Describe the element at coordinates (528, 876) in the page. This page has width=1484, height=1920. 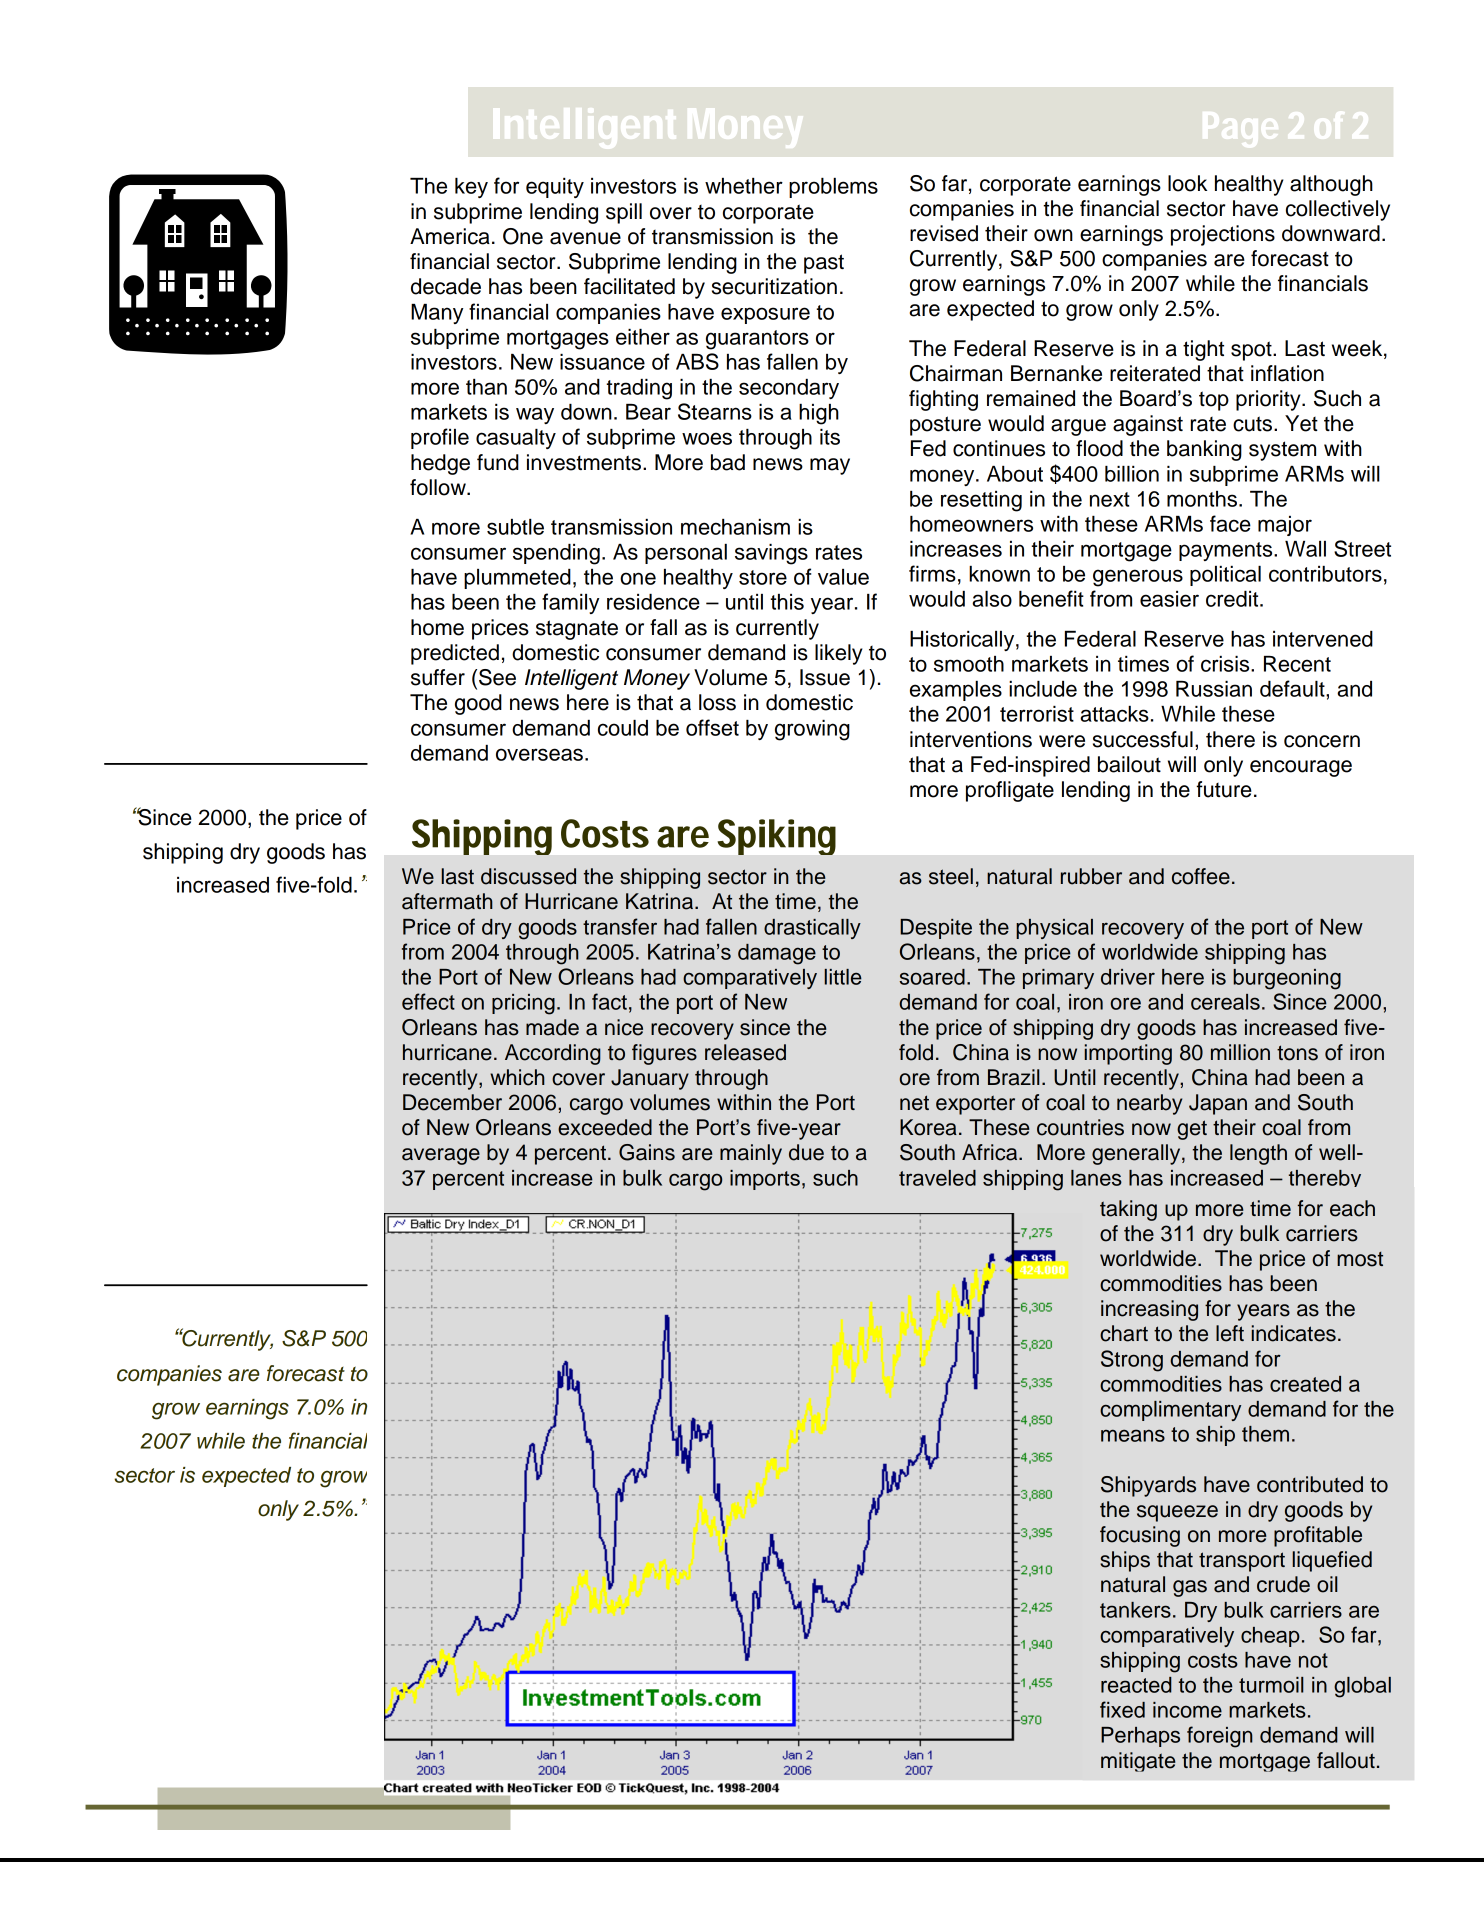
I see `discussed` at that location.
